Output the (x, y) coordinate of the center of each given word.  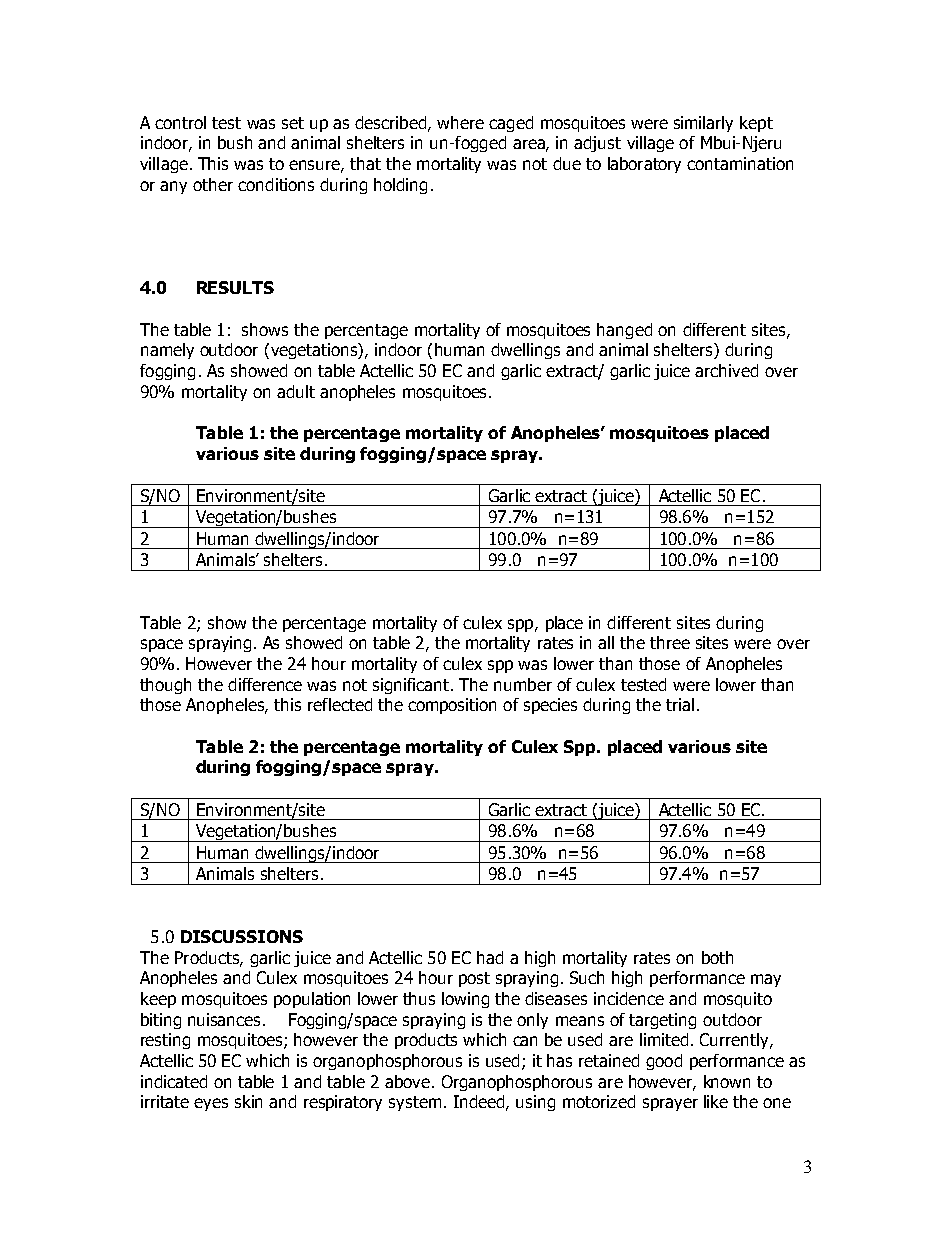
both (717, 957)
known (727, 1081)
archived (726, 370)
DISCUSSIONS (242, 936)
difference (265, 684)
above (407, 1081)
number (523, 684)
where (460, 122)
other (213, 184)
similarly (703, 124)
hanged (624, 331)
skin (248, 1101)
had (490, 957)
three (670, 642)
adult (296, 391)
